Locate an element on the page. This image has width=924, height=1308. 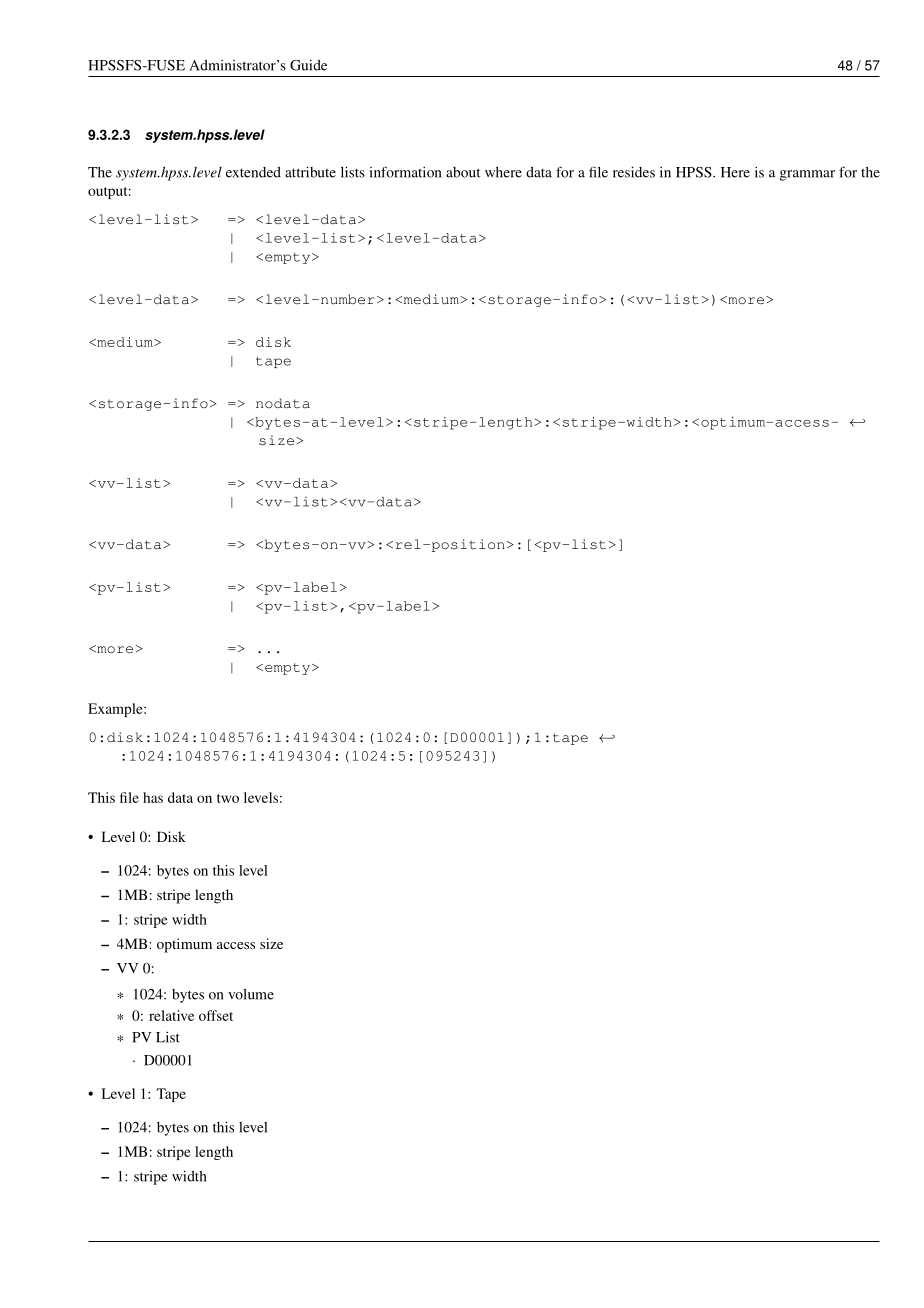
relative is located at coordinates (171, 1015).
